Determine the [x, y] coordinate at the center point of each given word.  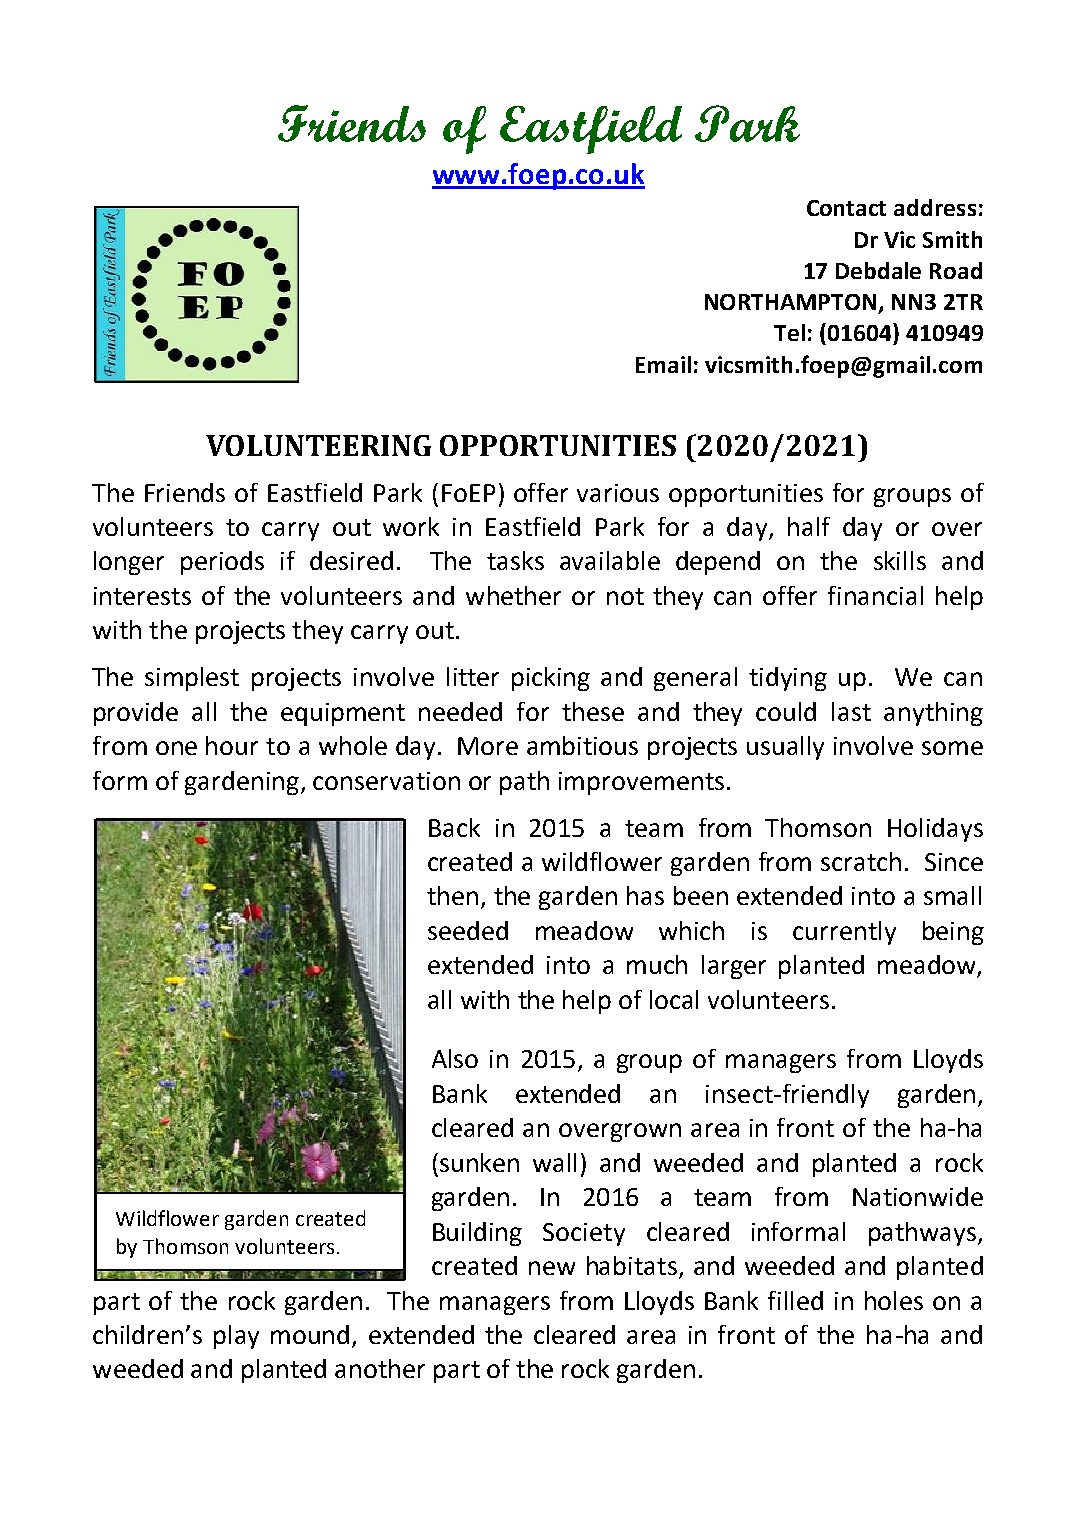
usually [785, 748]
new [552, 1268]
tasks [515, 560]
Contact [846, 208]
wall [554, 1162]
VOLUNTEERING [318, 445]
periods [222, 563]
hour [232, 745]
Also [455, 1058]
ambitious [582, 745]
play [236, 1337]
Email [663, 364]
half [809, 526]
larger [734, 967]
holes [894, 1300]
